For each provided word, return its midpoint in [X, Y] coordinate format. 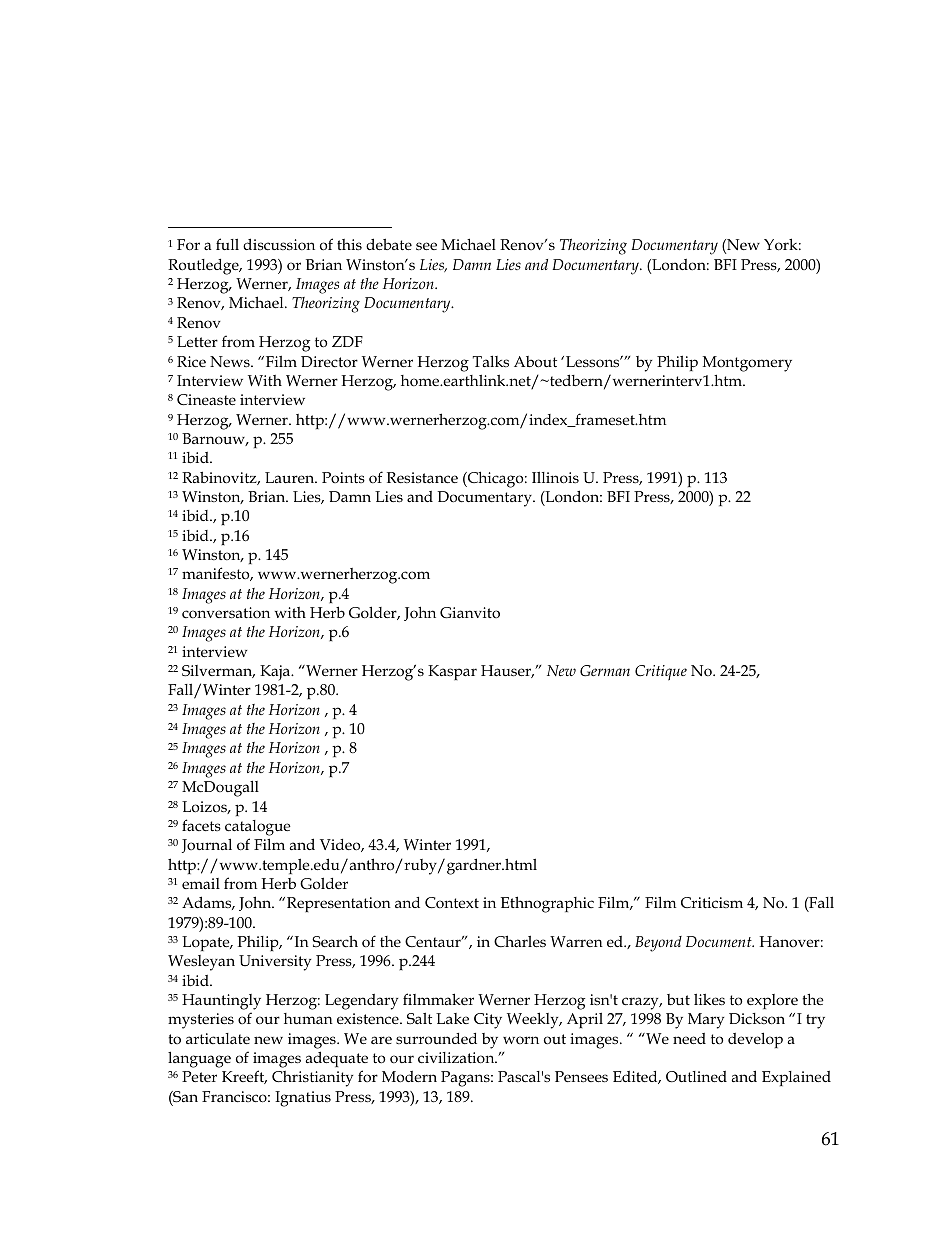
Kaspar [452, 672]
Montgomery [747, 364]
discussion [279, 244]
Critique [661, 673]
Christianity [312, 1079]
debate [389, 244]
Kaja [276, 673]
